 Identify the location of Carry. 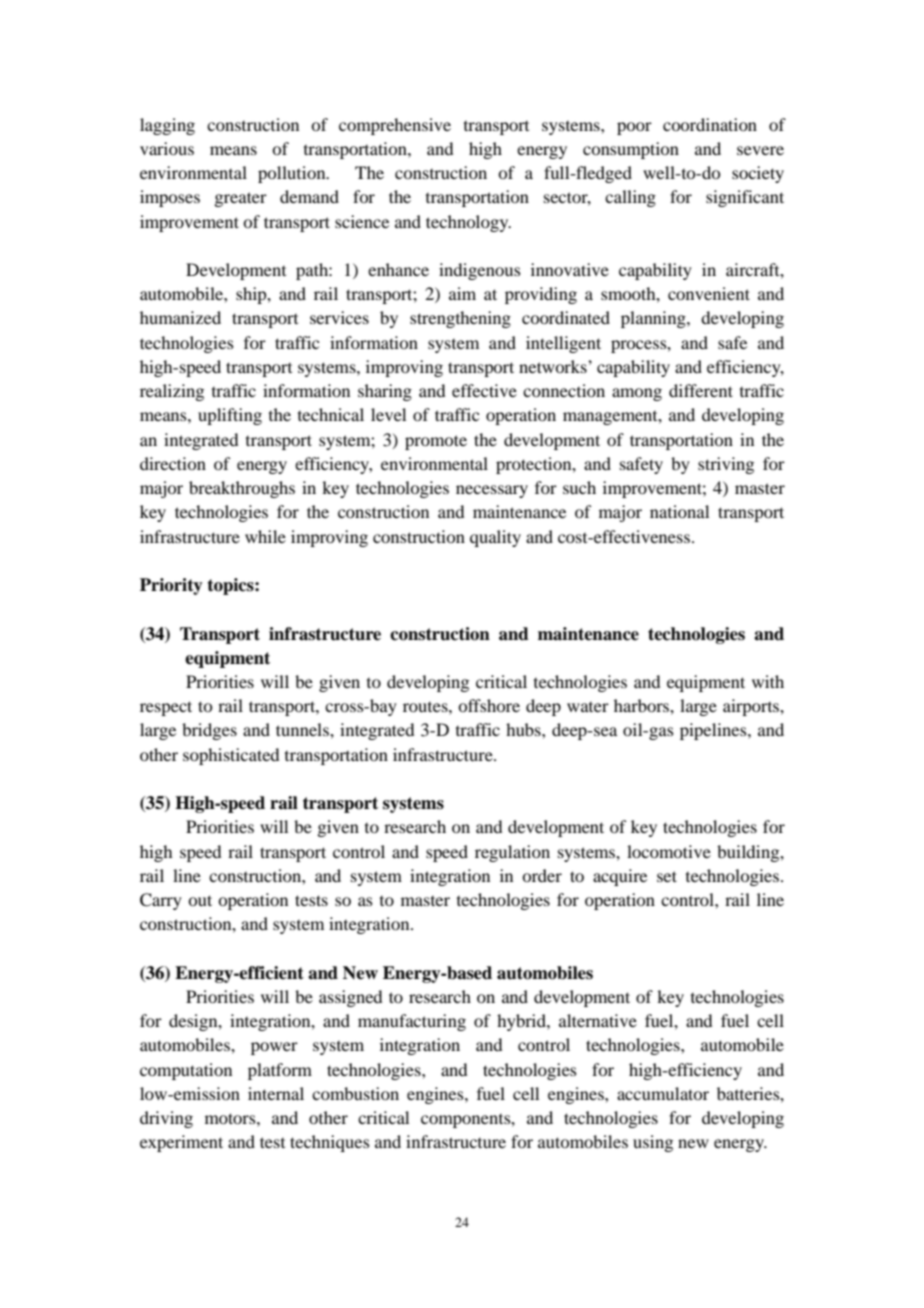
(161, 901).
